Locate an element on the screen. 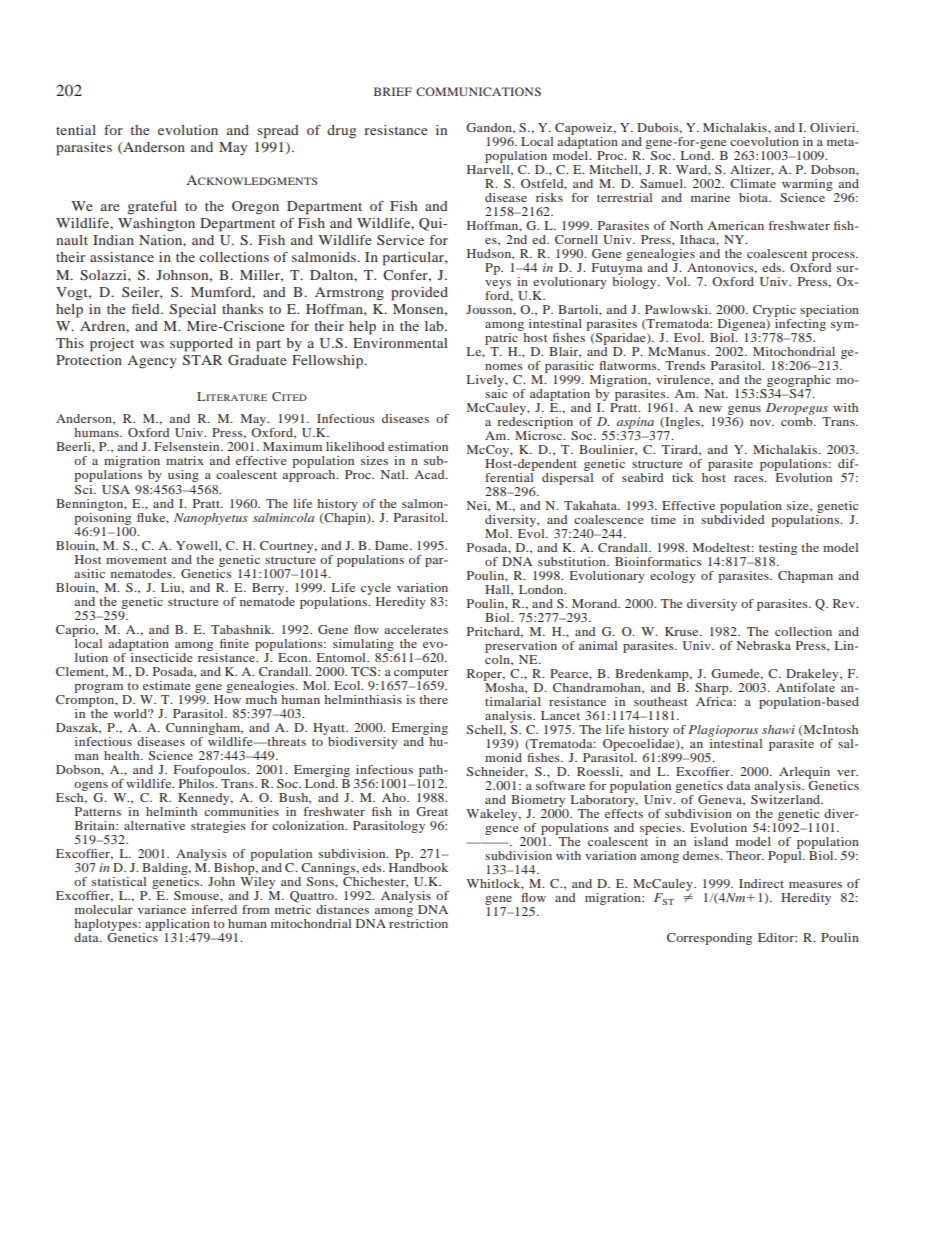 The height and width of the screenshot is (1233, 952). subdivided is located at coordinates (732, 518).
